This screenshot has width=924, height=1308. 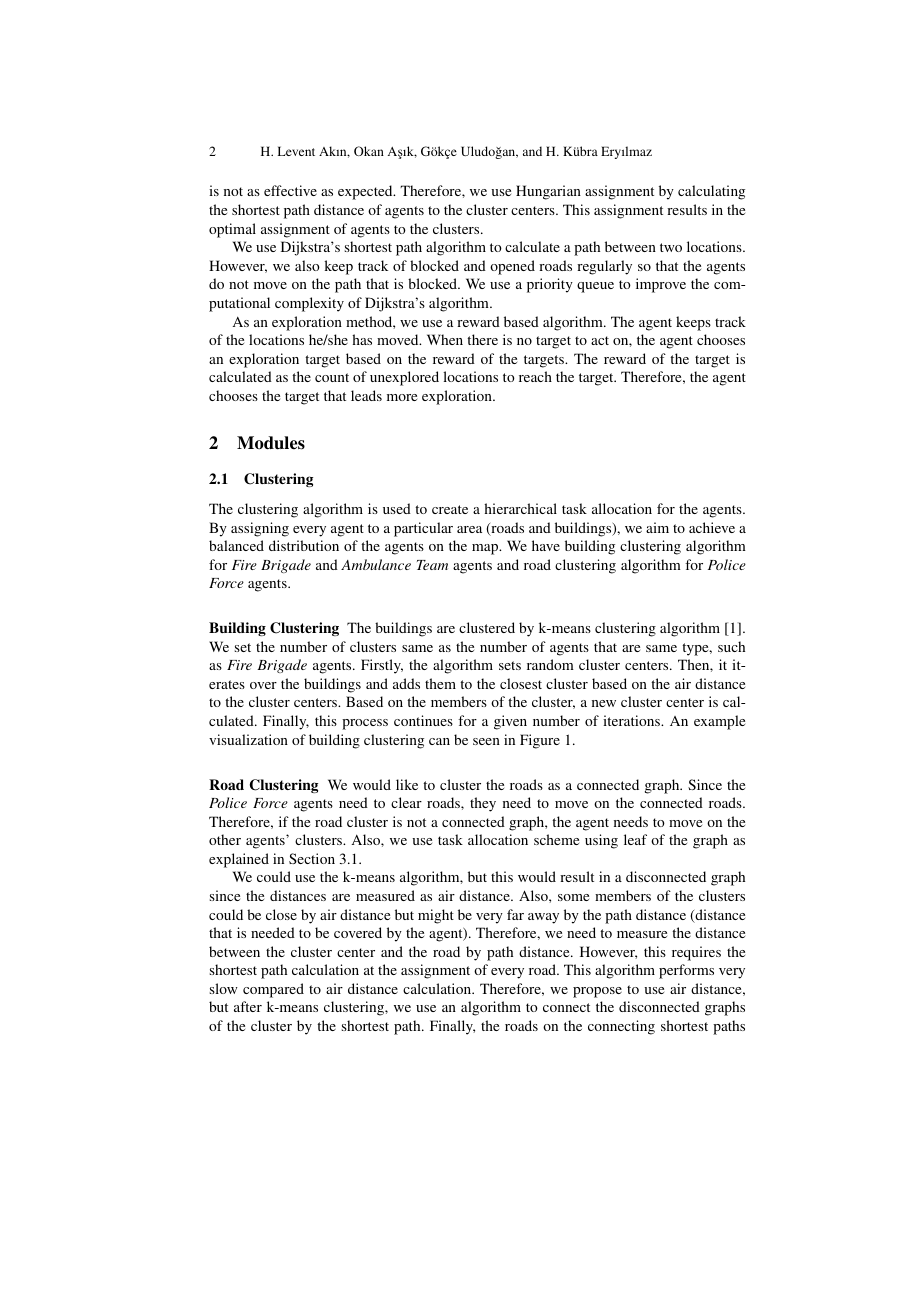 What do you see at coordinates (686, 971) in the screenshot?
I see `performs` at bounding box center [686, 971].
